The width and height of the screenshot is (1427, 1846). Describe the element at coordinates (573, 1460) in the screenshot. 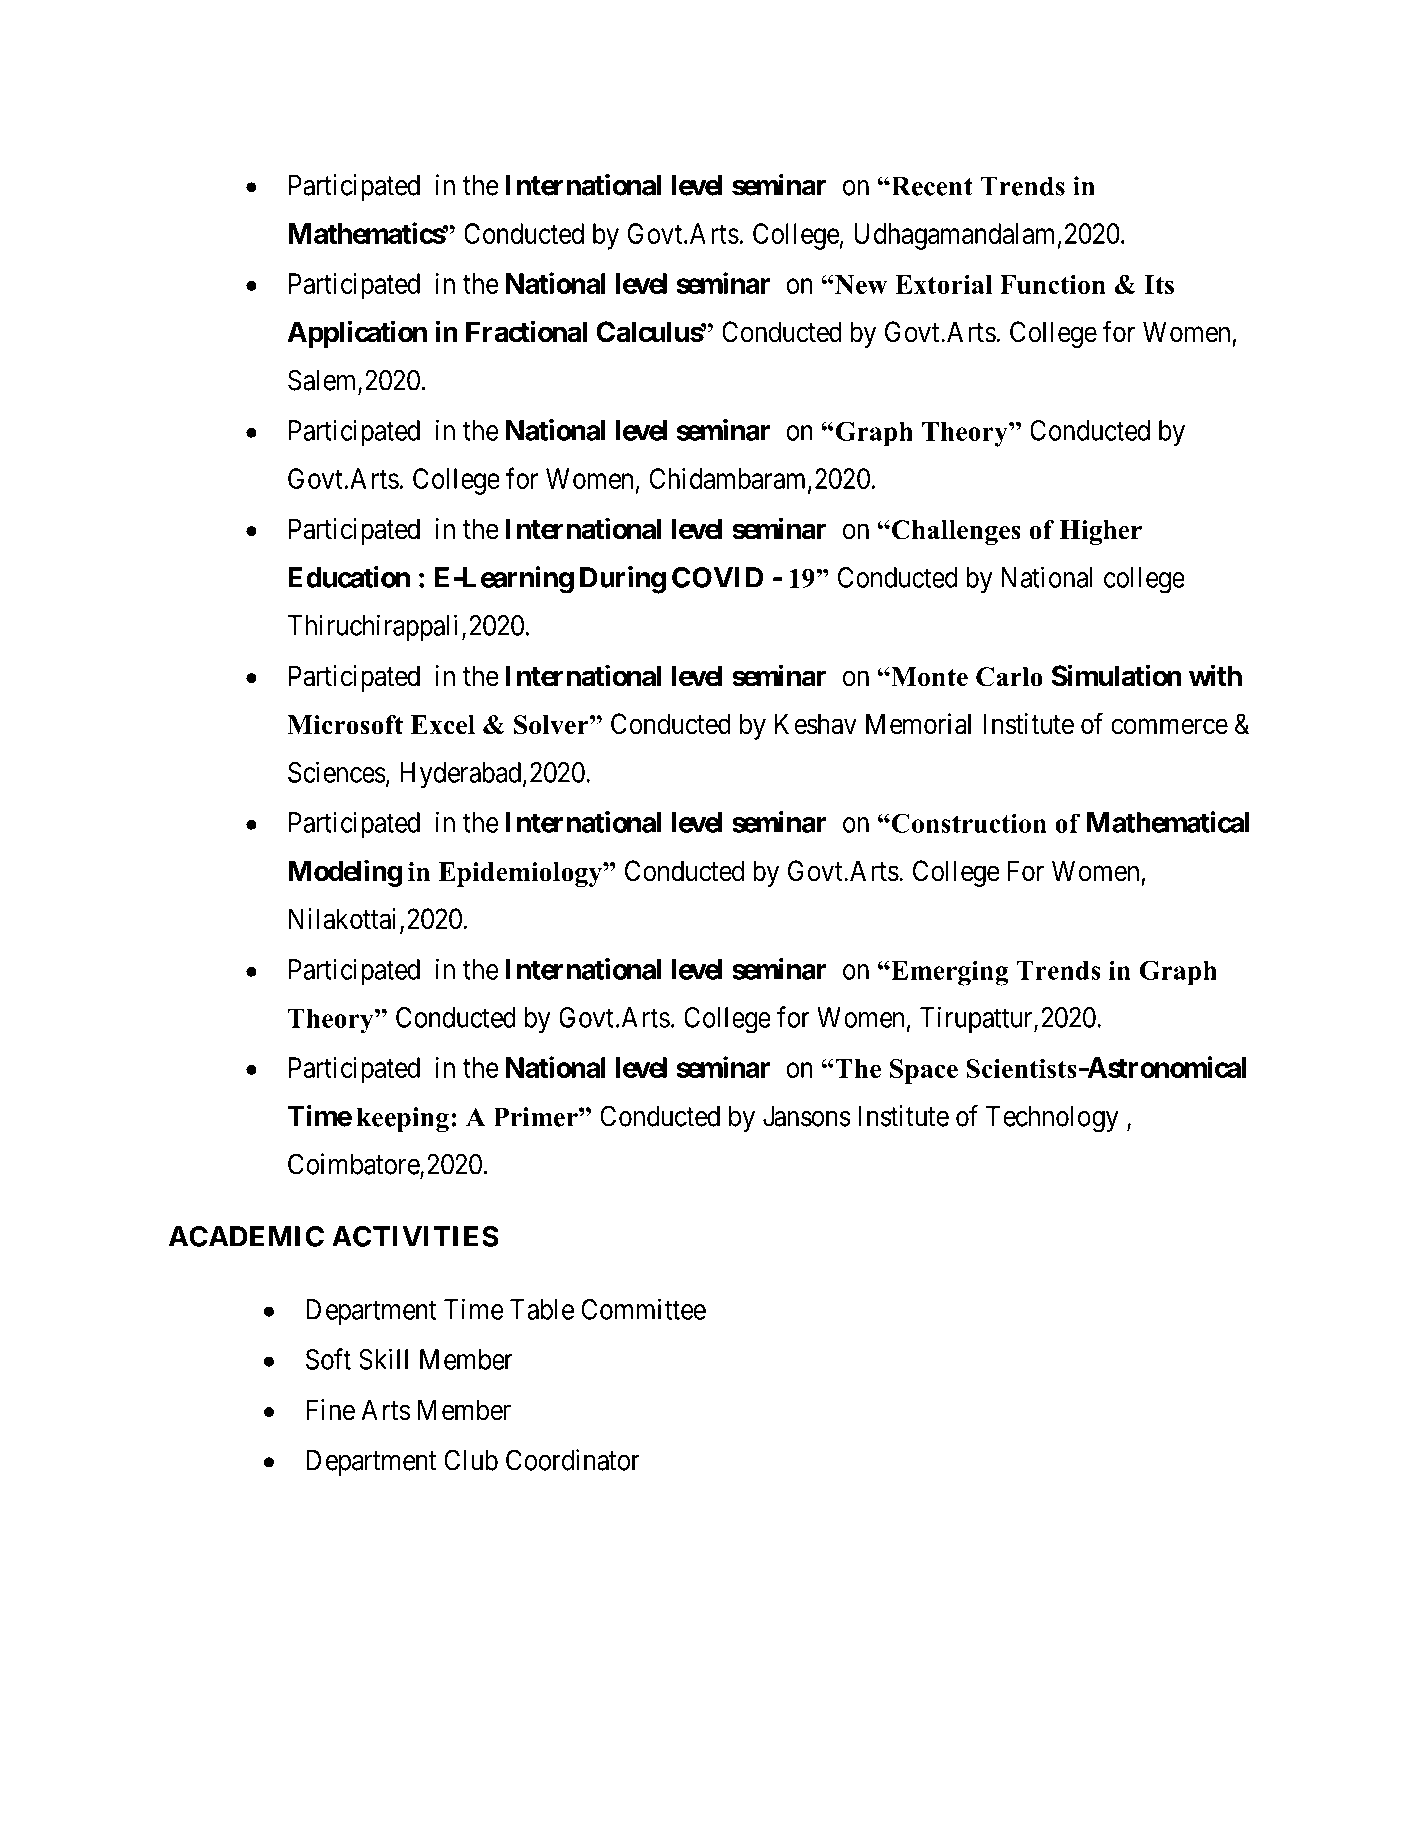

I see `Coordinator` at that location.
